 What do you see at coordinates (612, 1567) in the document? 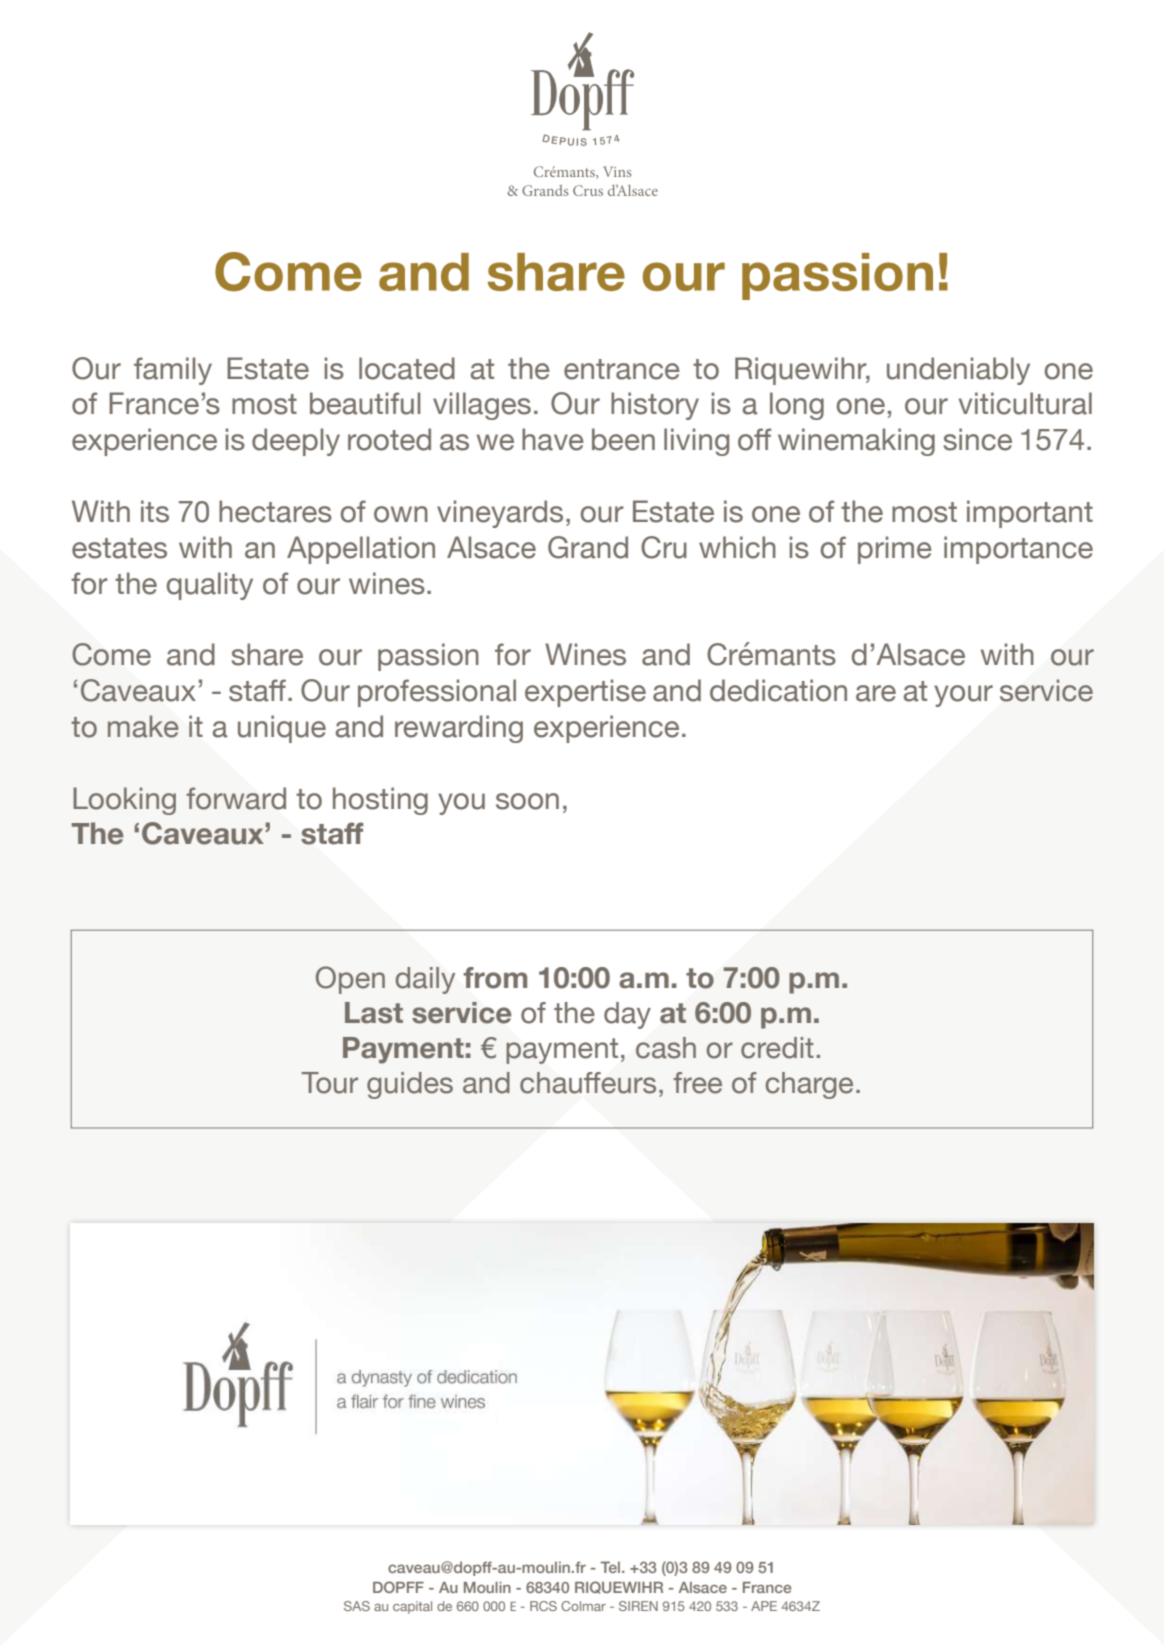
I see `Tel` at bounding box center [612, 1567].
